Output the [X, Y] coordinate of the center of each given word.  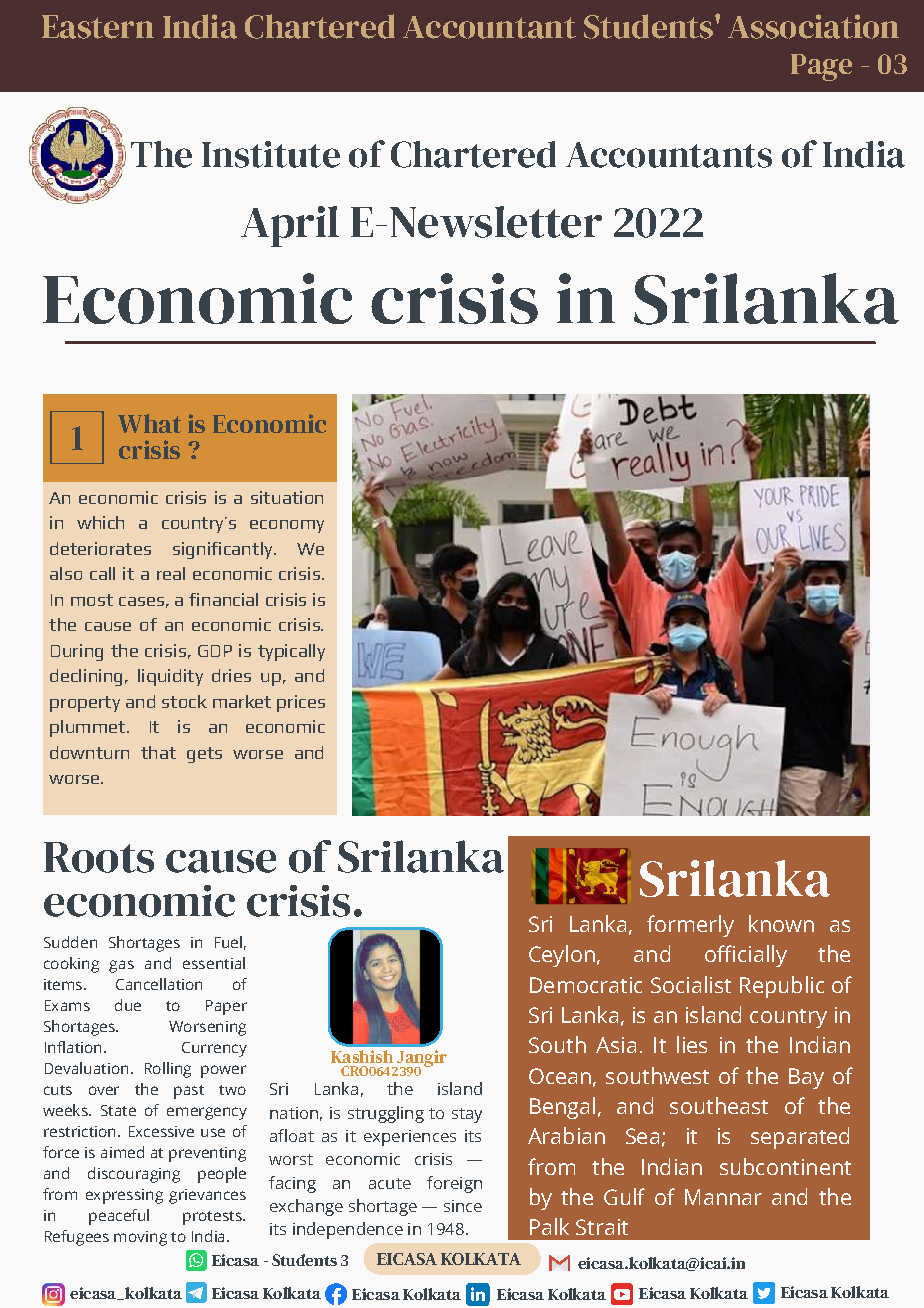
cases [141, 601]
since [463, 1206]
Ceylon [562, 956]
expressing [124, 1196]
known [781, 923]
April [290, 226]
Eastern [98, 27]
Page [821, 67]
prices [301, 703]
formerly [690, 926]
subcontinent [785, 1166]
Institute [271, 154]
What [149, 423]
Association [813, 26]
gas [121, 966]
